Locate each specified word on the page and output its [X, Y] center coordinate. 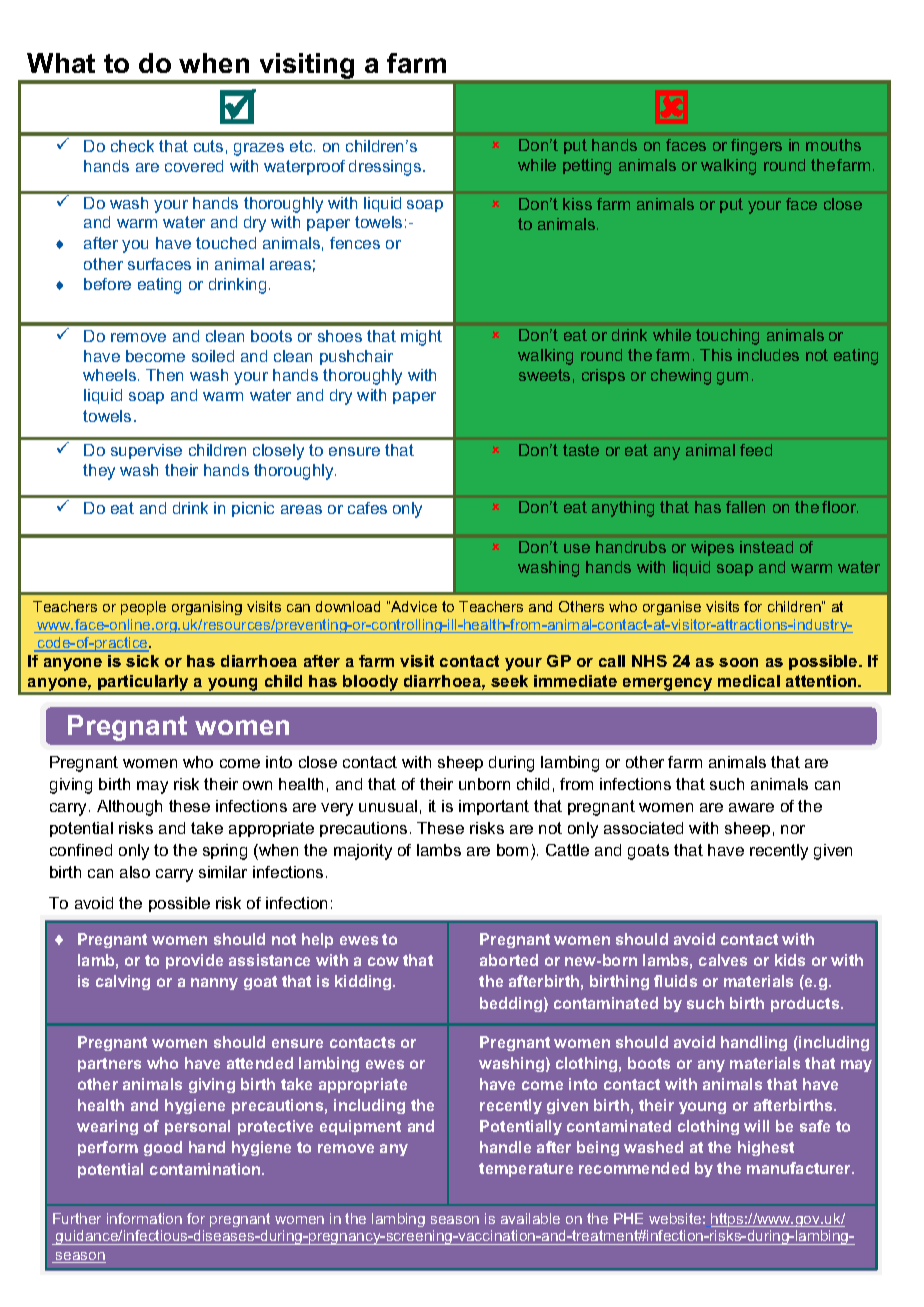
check [132, 146]
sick [142, 661]
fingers [756, 147]
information [144, 1218]
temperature [526, 1170]
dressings [386, 168]
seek [509, 681]
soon [738, 662]
